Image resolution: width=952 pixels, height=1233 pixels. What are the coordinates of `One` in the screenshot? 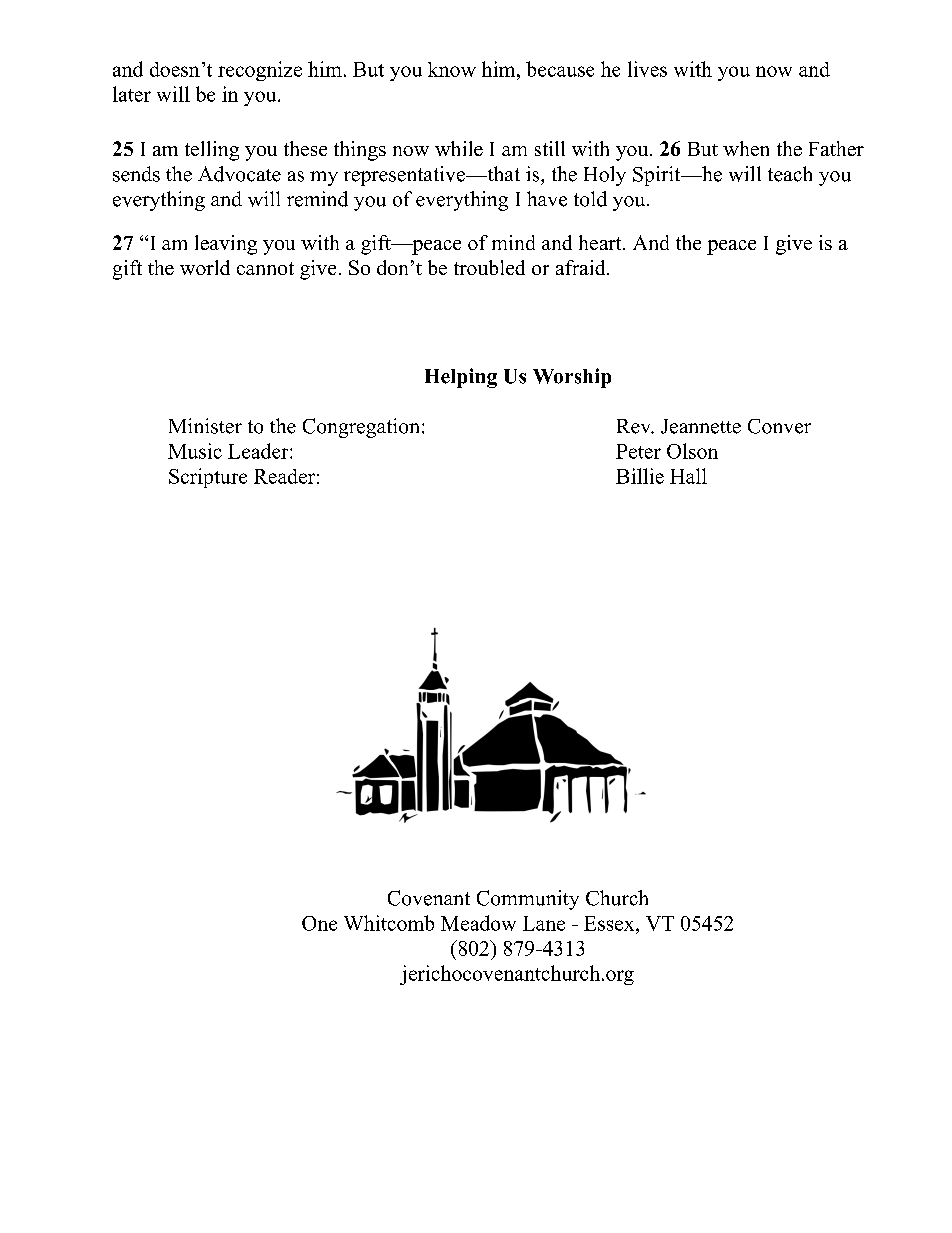 It's located at (319, 923).
